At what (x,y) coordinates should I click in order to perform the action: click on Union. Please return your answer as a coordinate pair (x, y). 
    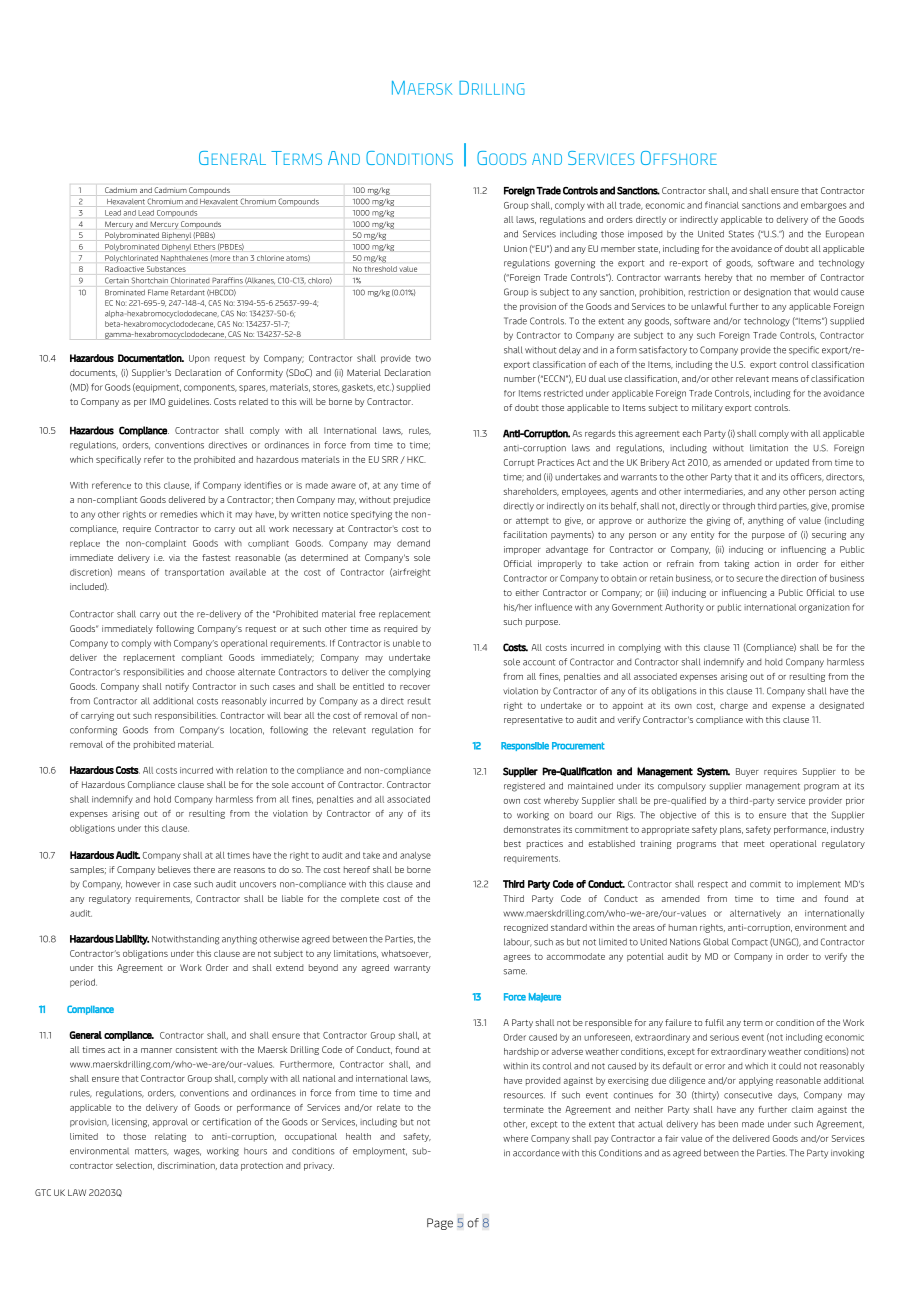
    Looking at the image, I should click on (515, 248).
